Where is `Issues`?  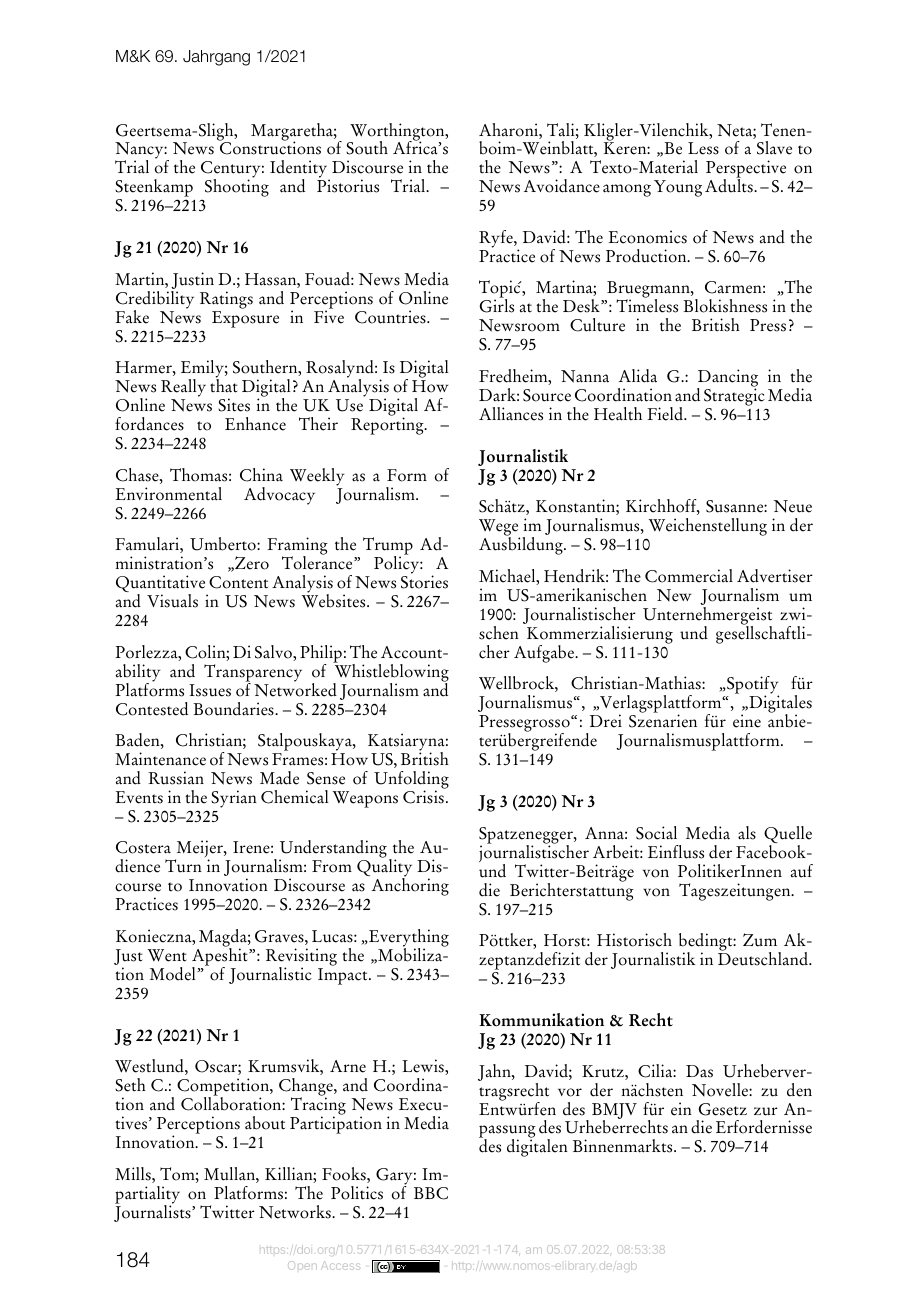
Issues is located at coordinates (210, 690).
